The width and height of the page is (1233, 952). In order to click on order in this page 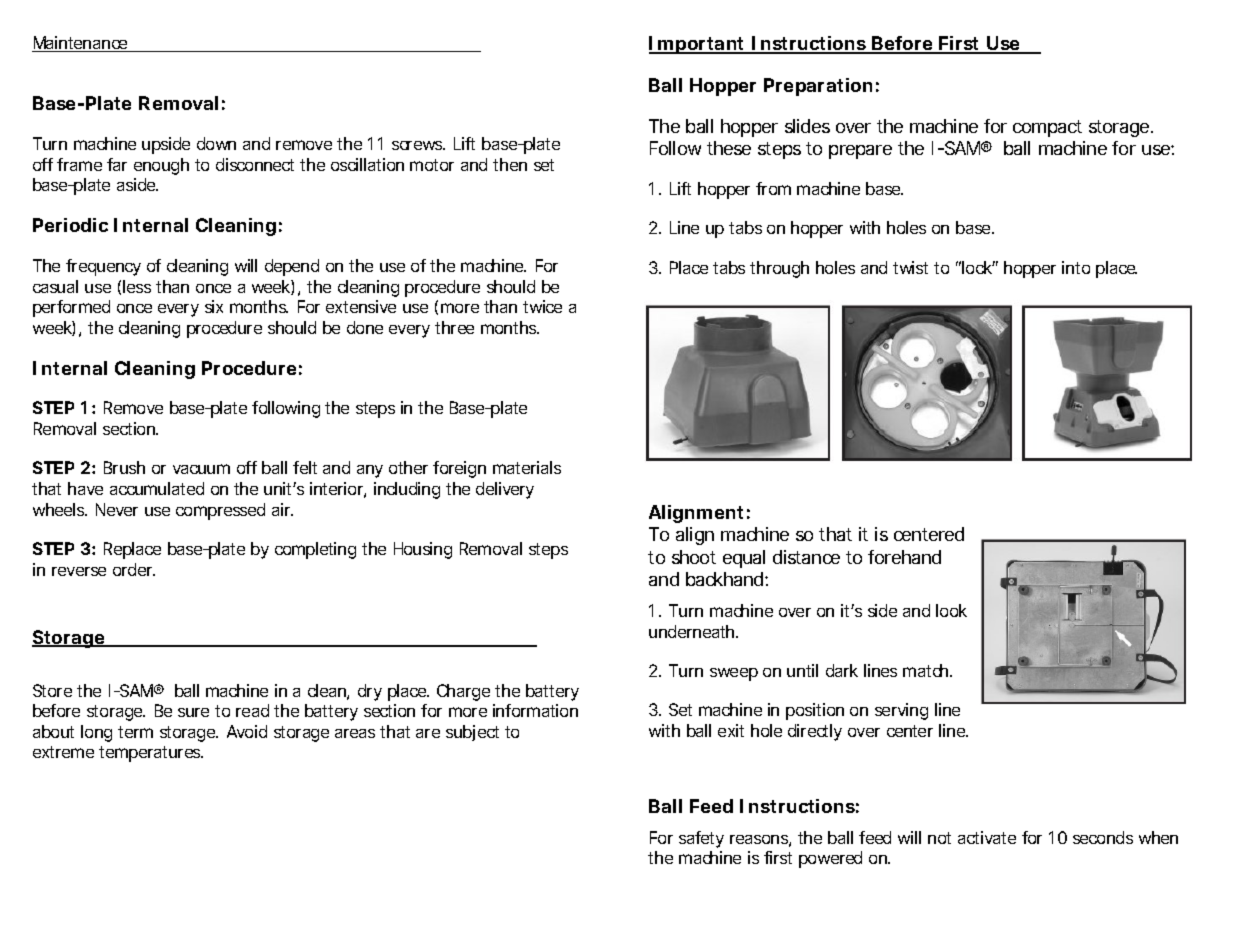, I will do `click(134, 569)`.
